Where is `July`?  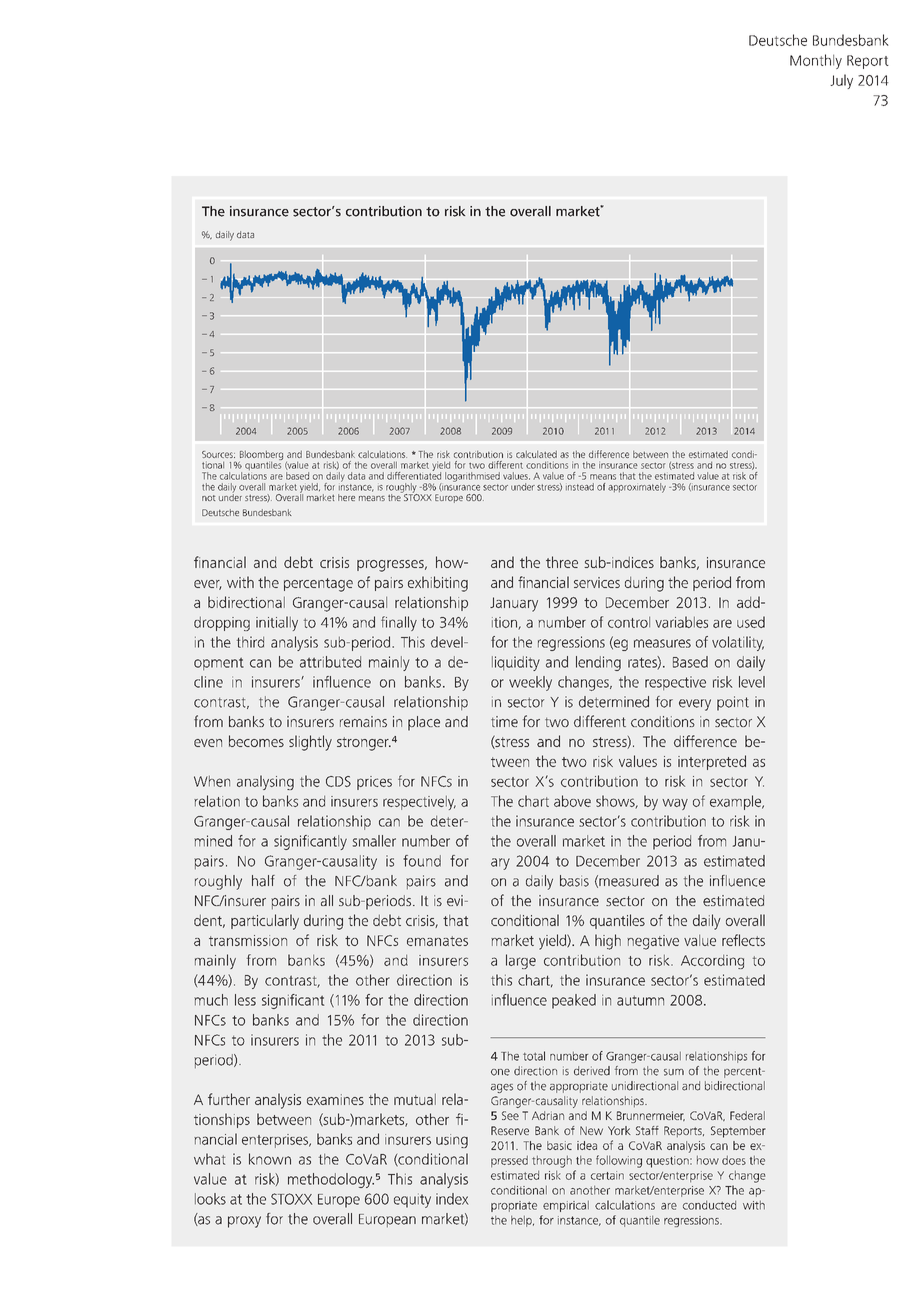 July is located at coordinates (841, 81).
